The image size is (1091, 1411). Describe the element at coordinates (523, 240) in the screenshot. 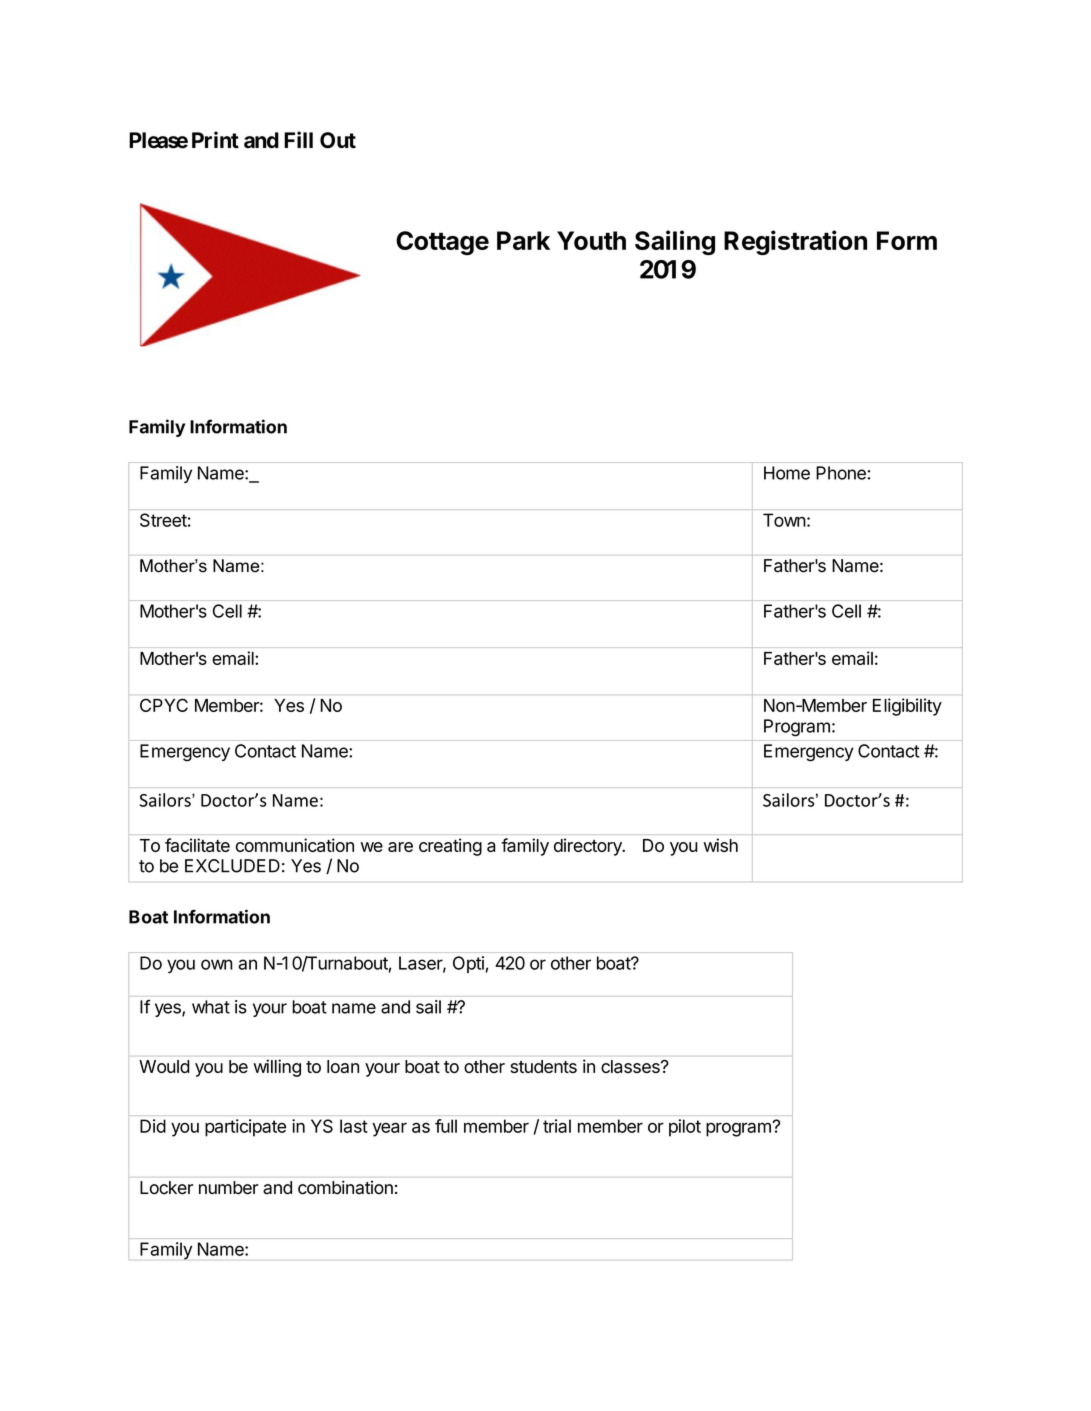

I see `Park` at that location.
